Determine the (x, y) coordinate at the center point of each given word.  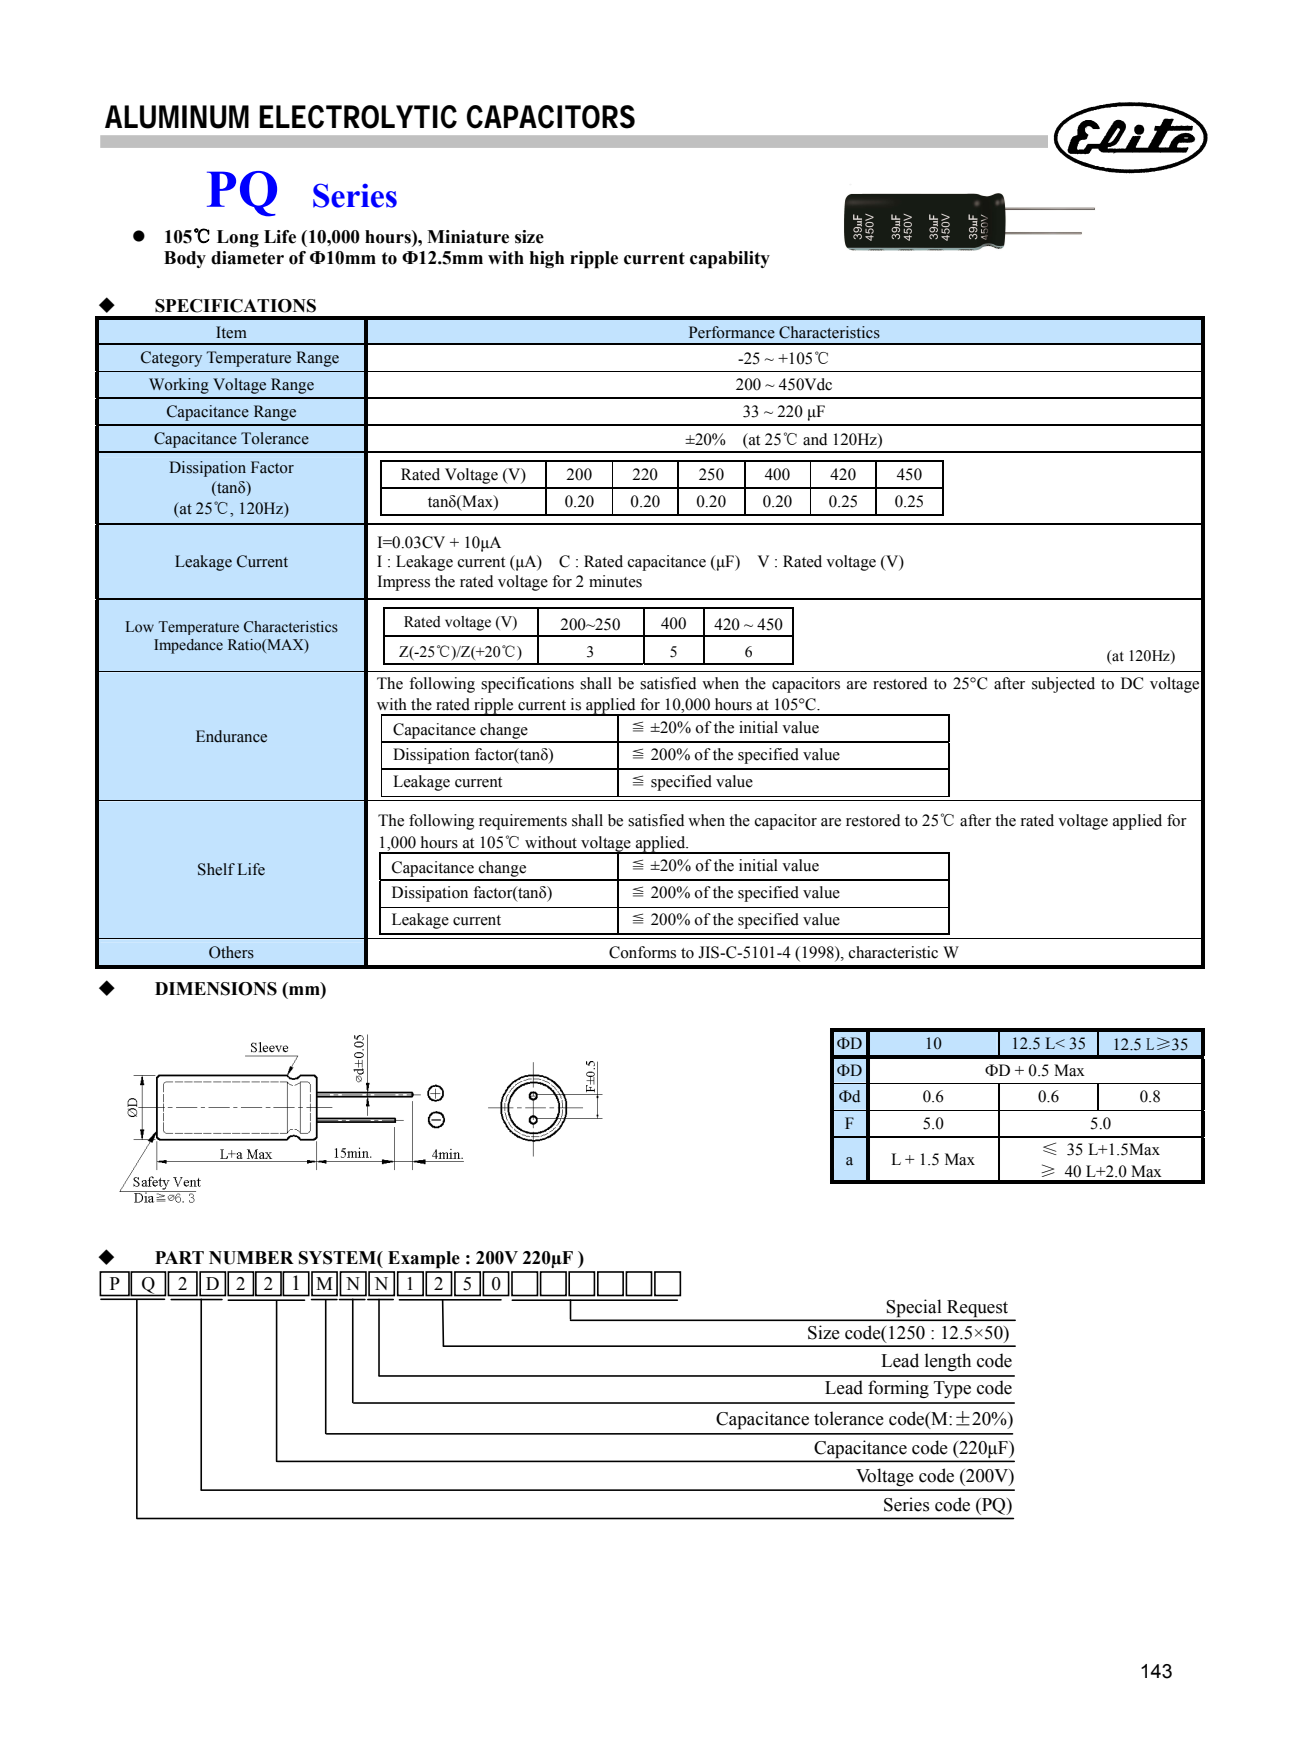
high (547, 259)
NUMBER (251, 1258)
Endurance (231, 736)
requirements (523, 822)
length (948, 1362)
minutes (615, 581)
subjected (1063, 685)
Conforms (642, 952)
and (815, 439)
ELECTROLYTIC (358, 117)
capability (730, 260)
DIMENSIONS (216, 989)
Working (179, 386)
